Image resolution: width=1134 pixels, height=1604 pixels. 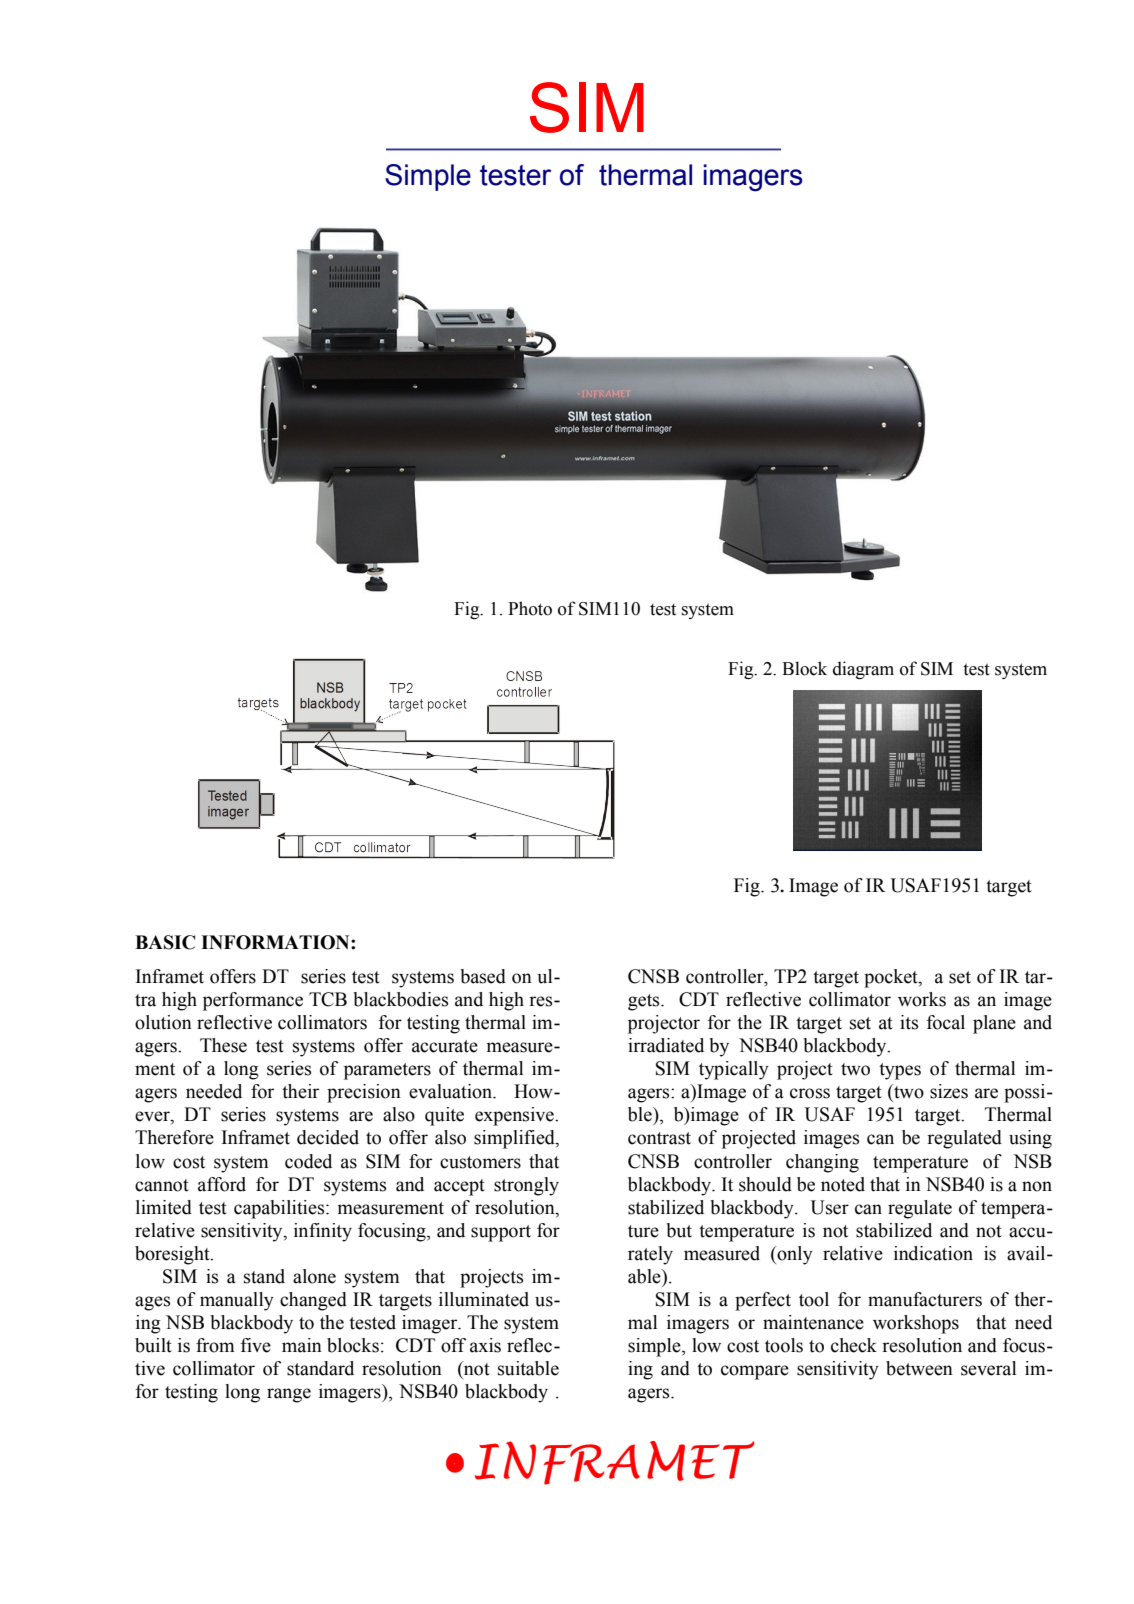 I want to click on focal, so click(x=946, y=1022).
